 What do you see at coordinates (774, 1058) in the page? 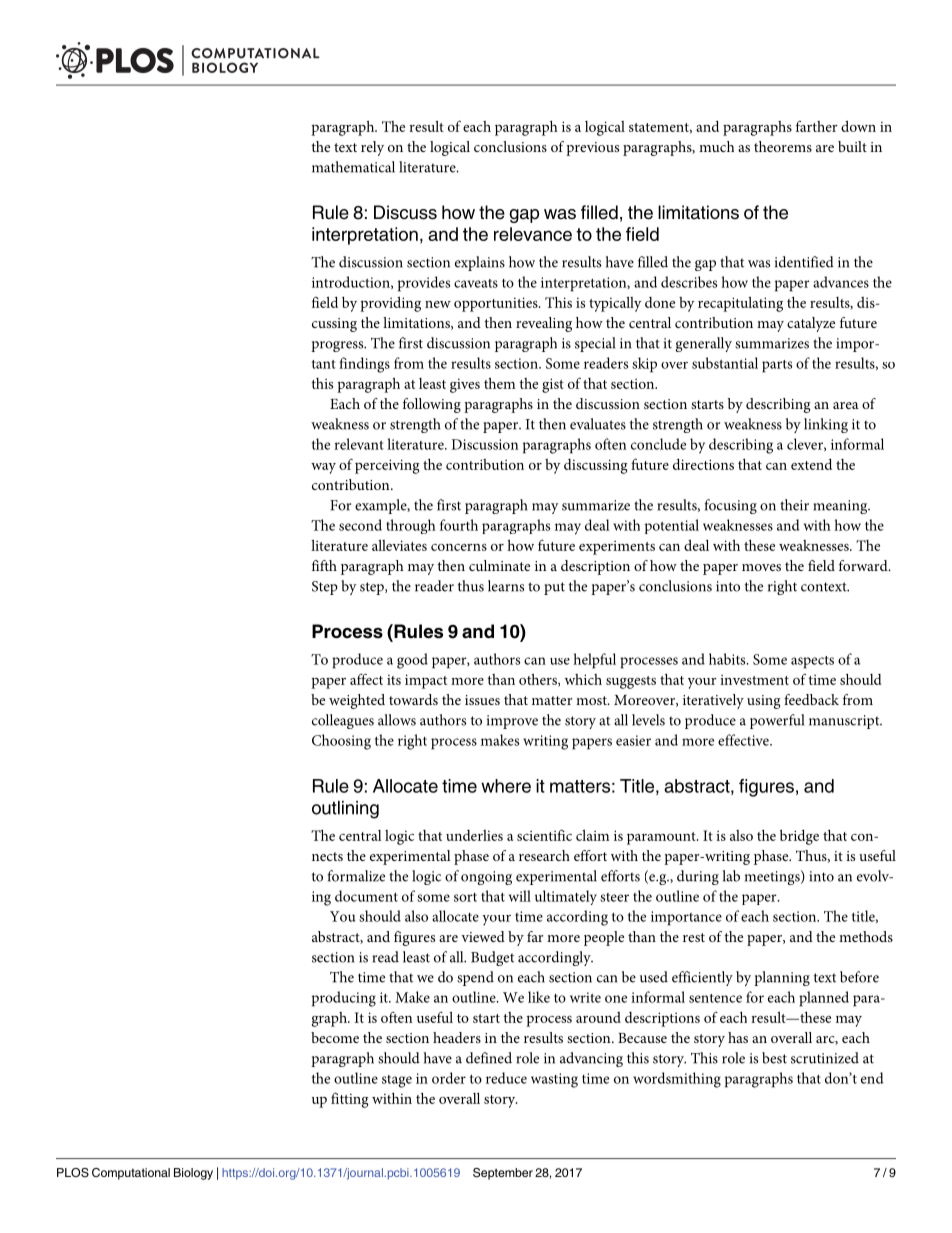
I see `best` at bounding box center [774, 1058].
